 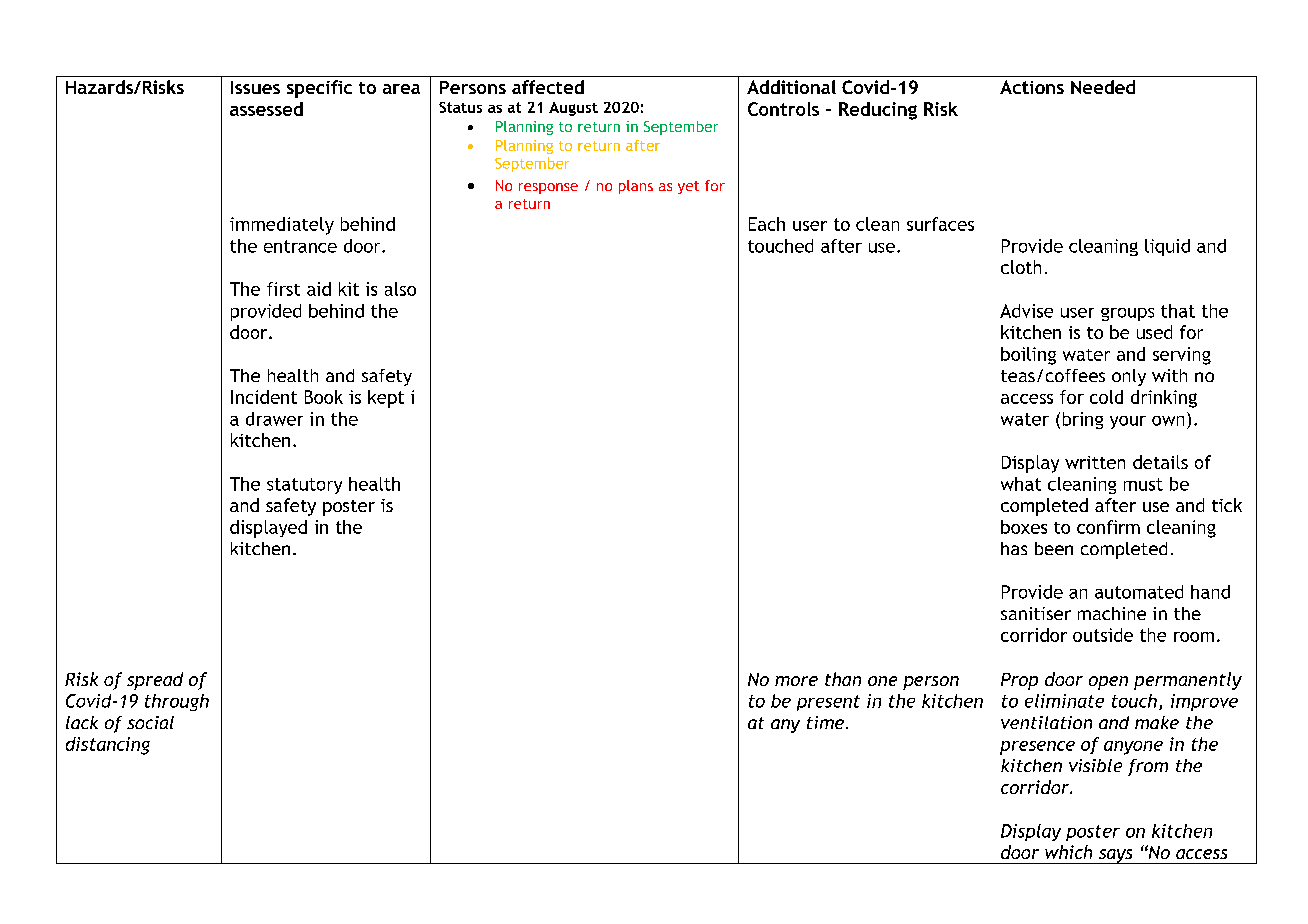 What do you see at coordinates (108, 746) in the page?
I see `distancing` at bounding box center [108, 746].
